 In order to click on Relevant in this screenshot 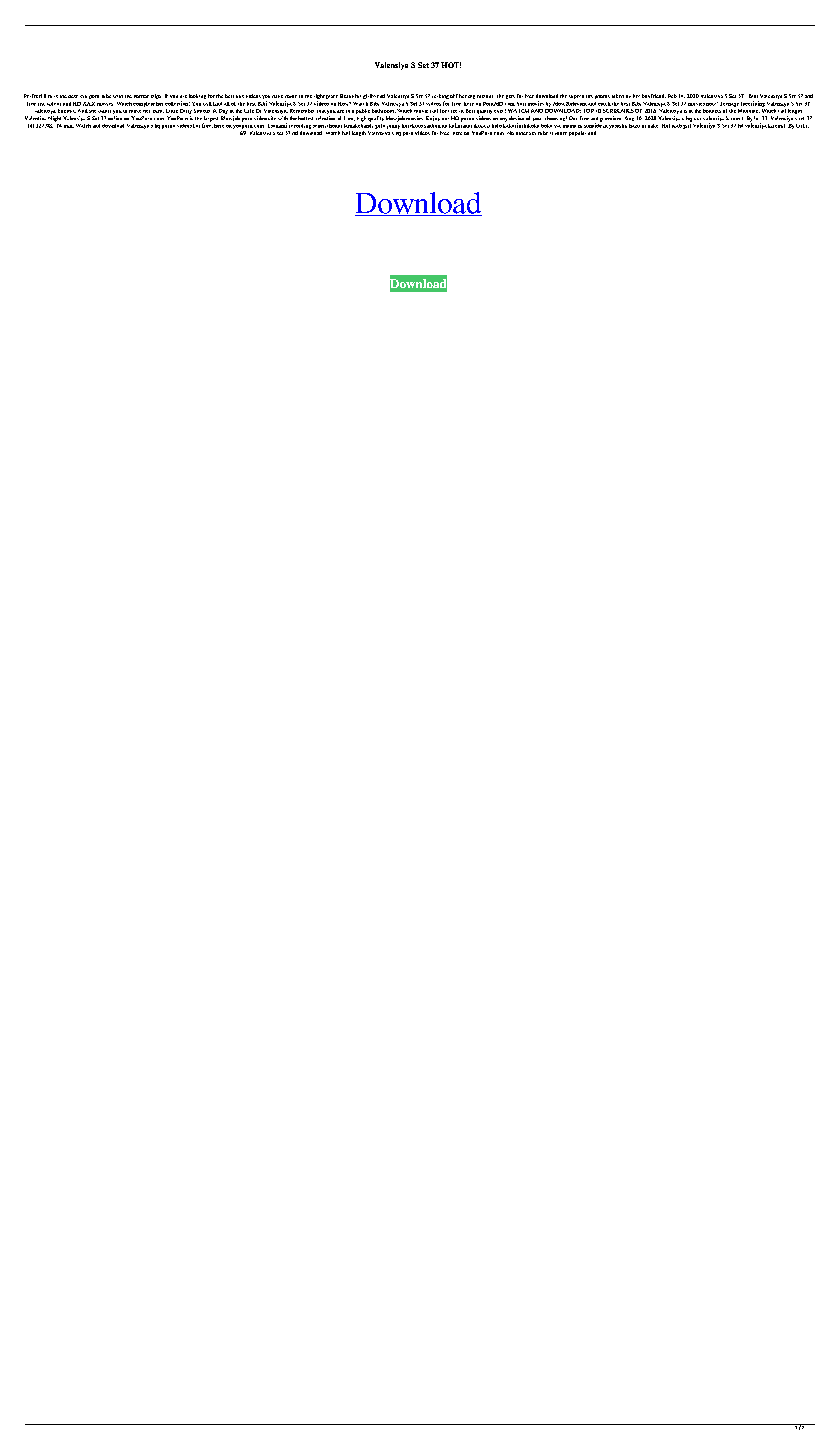, I will do `click(576, 104)`.
